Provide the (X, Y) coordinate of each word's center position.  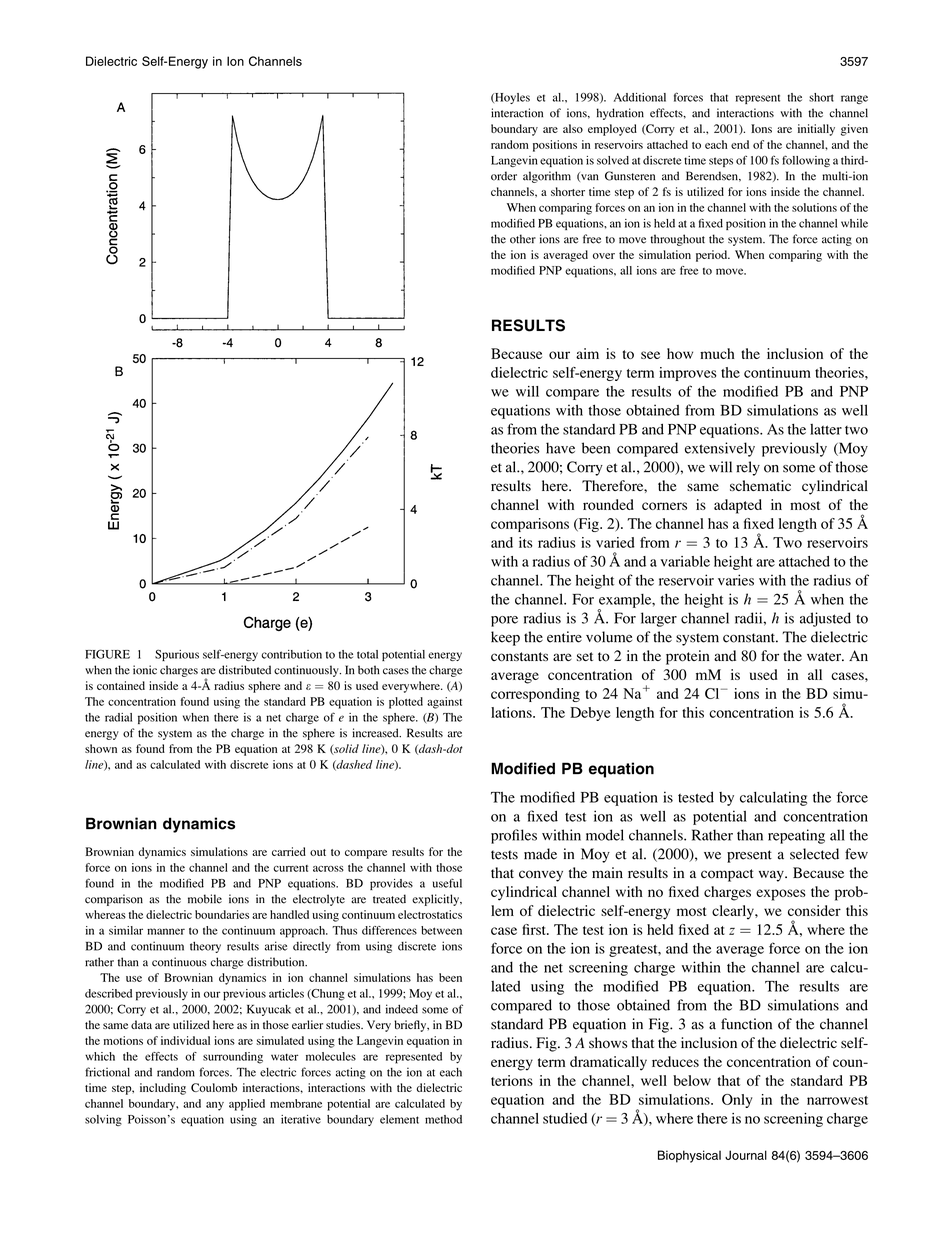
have (560, 448)
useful (447, 883)
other (523, 239)
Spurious (177, 655)
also (573, 128)
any (215, 1106)
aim (587, 353)
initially (816, 130)
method (443, 1119)
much (717, 353)
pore (504, 621)
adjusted (825, 619)
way (772, 876)
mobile (205, 899)
